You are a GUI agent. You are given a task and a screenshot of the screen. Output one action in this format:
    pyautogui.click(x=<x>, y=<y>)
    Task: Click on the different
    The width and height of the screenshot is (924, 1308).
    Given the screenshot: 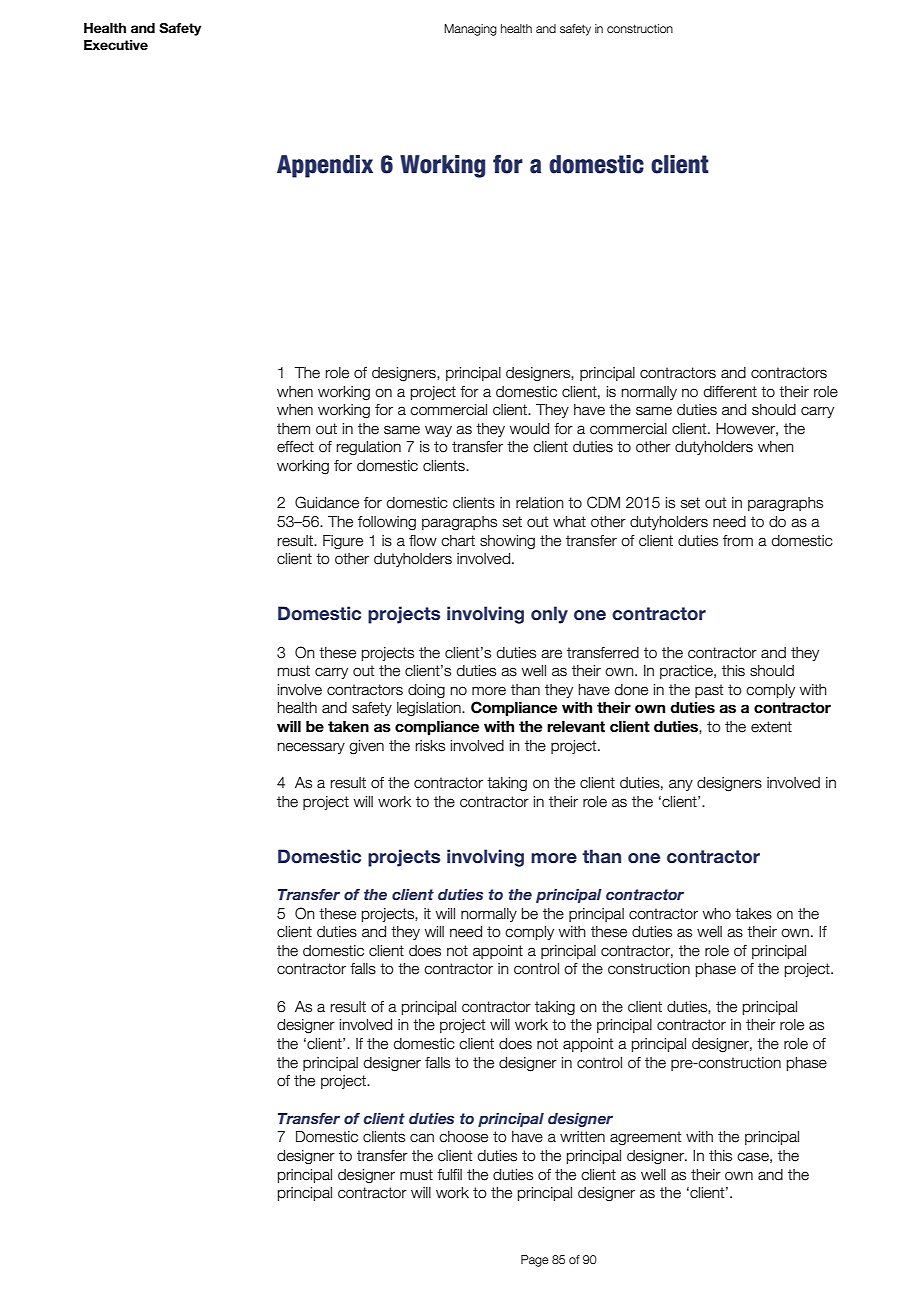 What is the action you would take?
    pyautogui.click(x=730, y=392)
